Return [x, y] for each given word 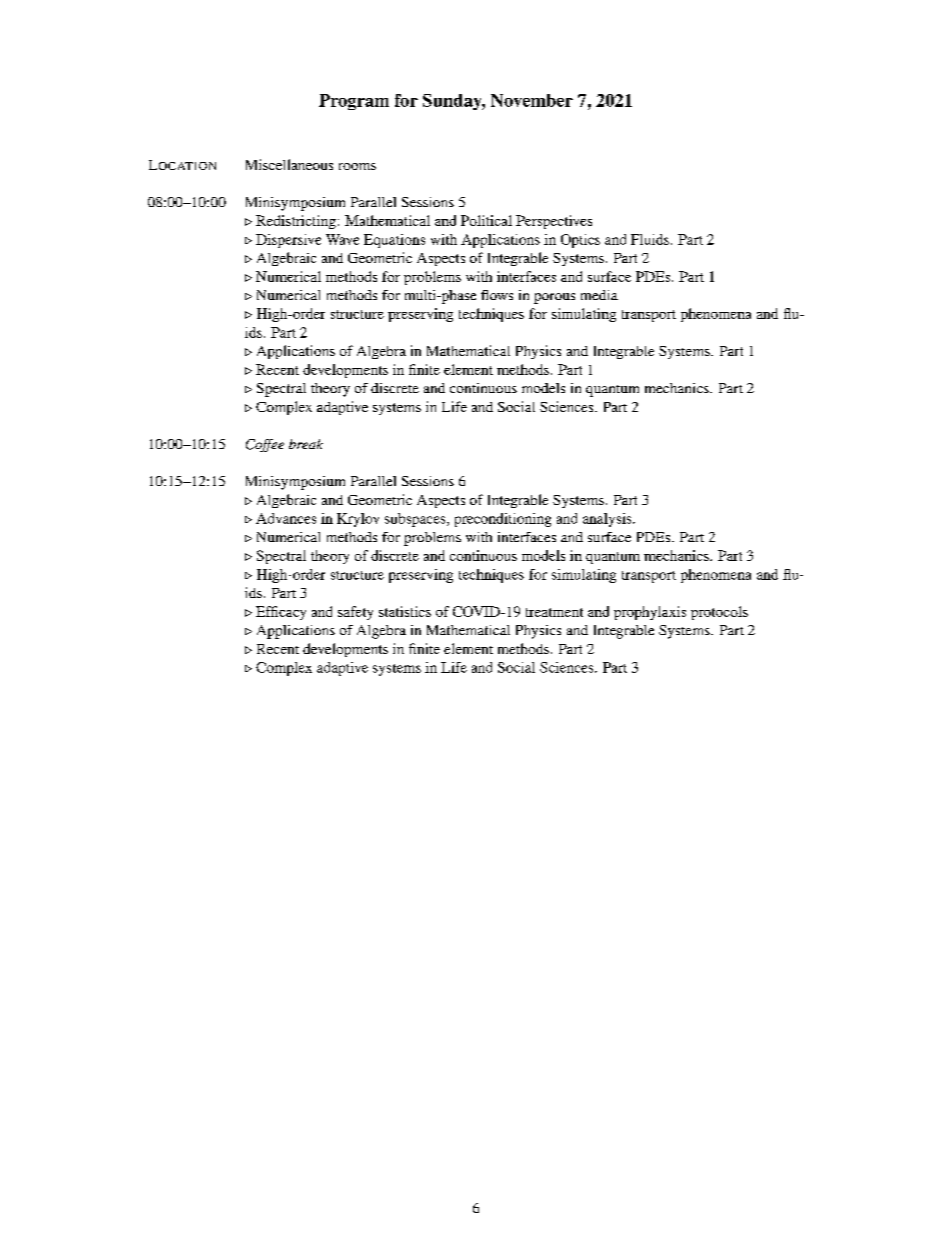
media [599, 295]
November [532, 100]
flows [497, 295]
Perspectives [554, 222]
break [306, 444]
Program [354, 102]
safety [355, 613]
